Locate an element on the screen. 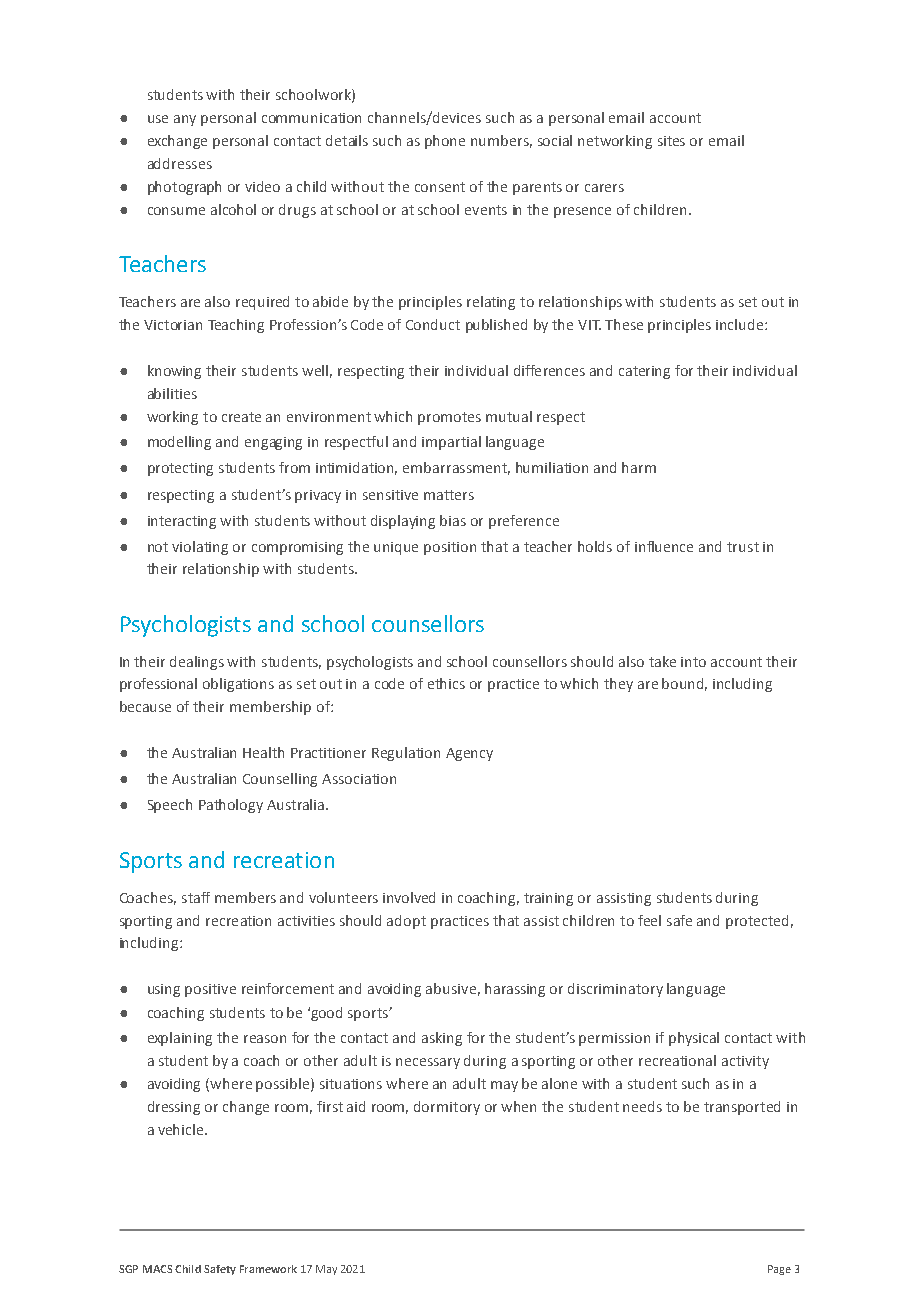 This screenshot has width=924, height=1307. dormitory is located at coordinates (447, 1108).
